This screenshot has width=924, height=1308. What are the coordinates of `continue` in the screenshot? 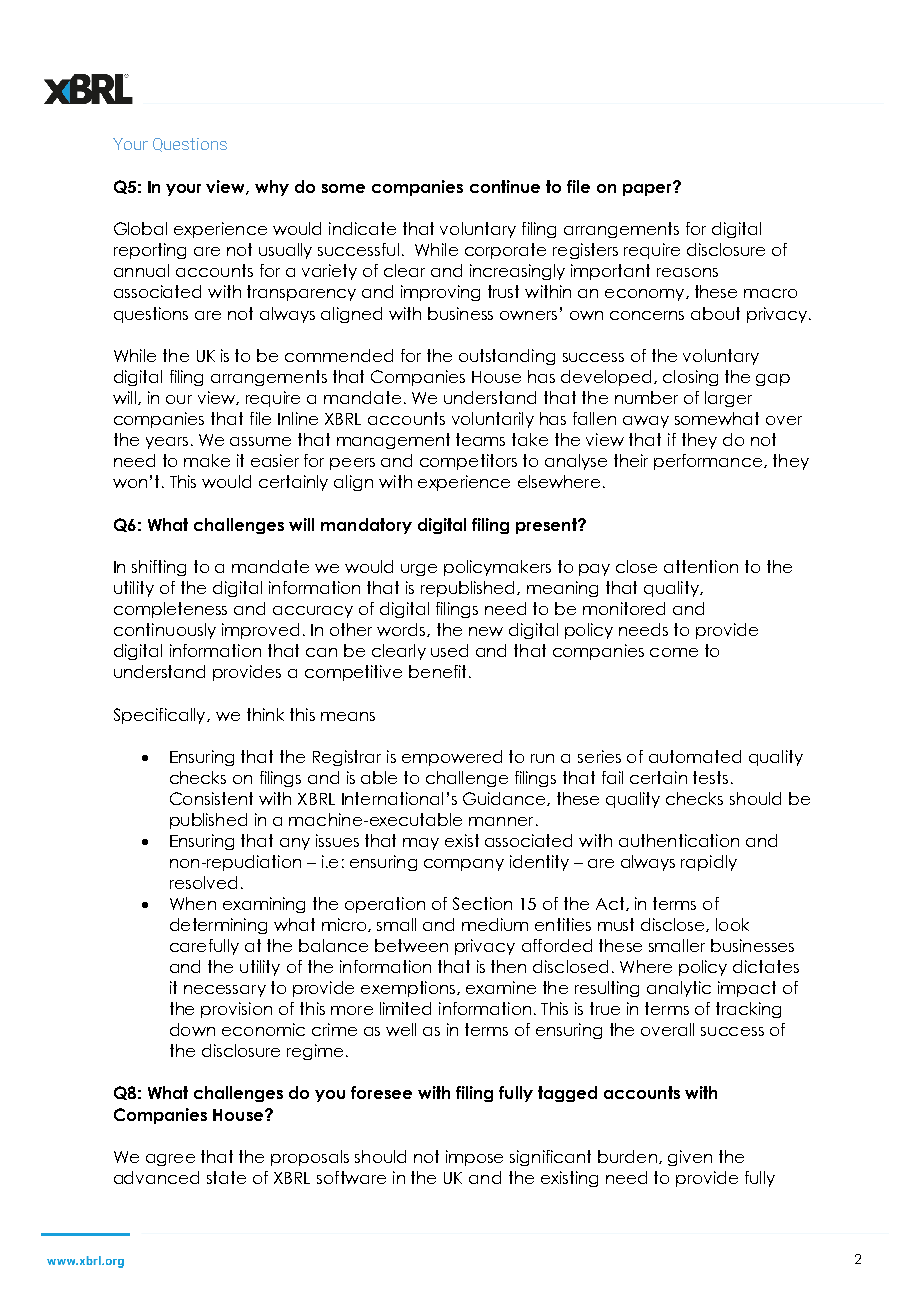 It's located at (505, 186).
